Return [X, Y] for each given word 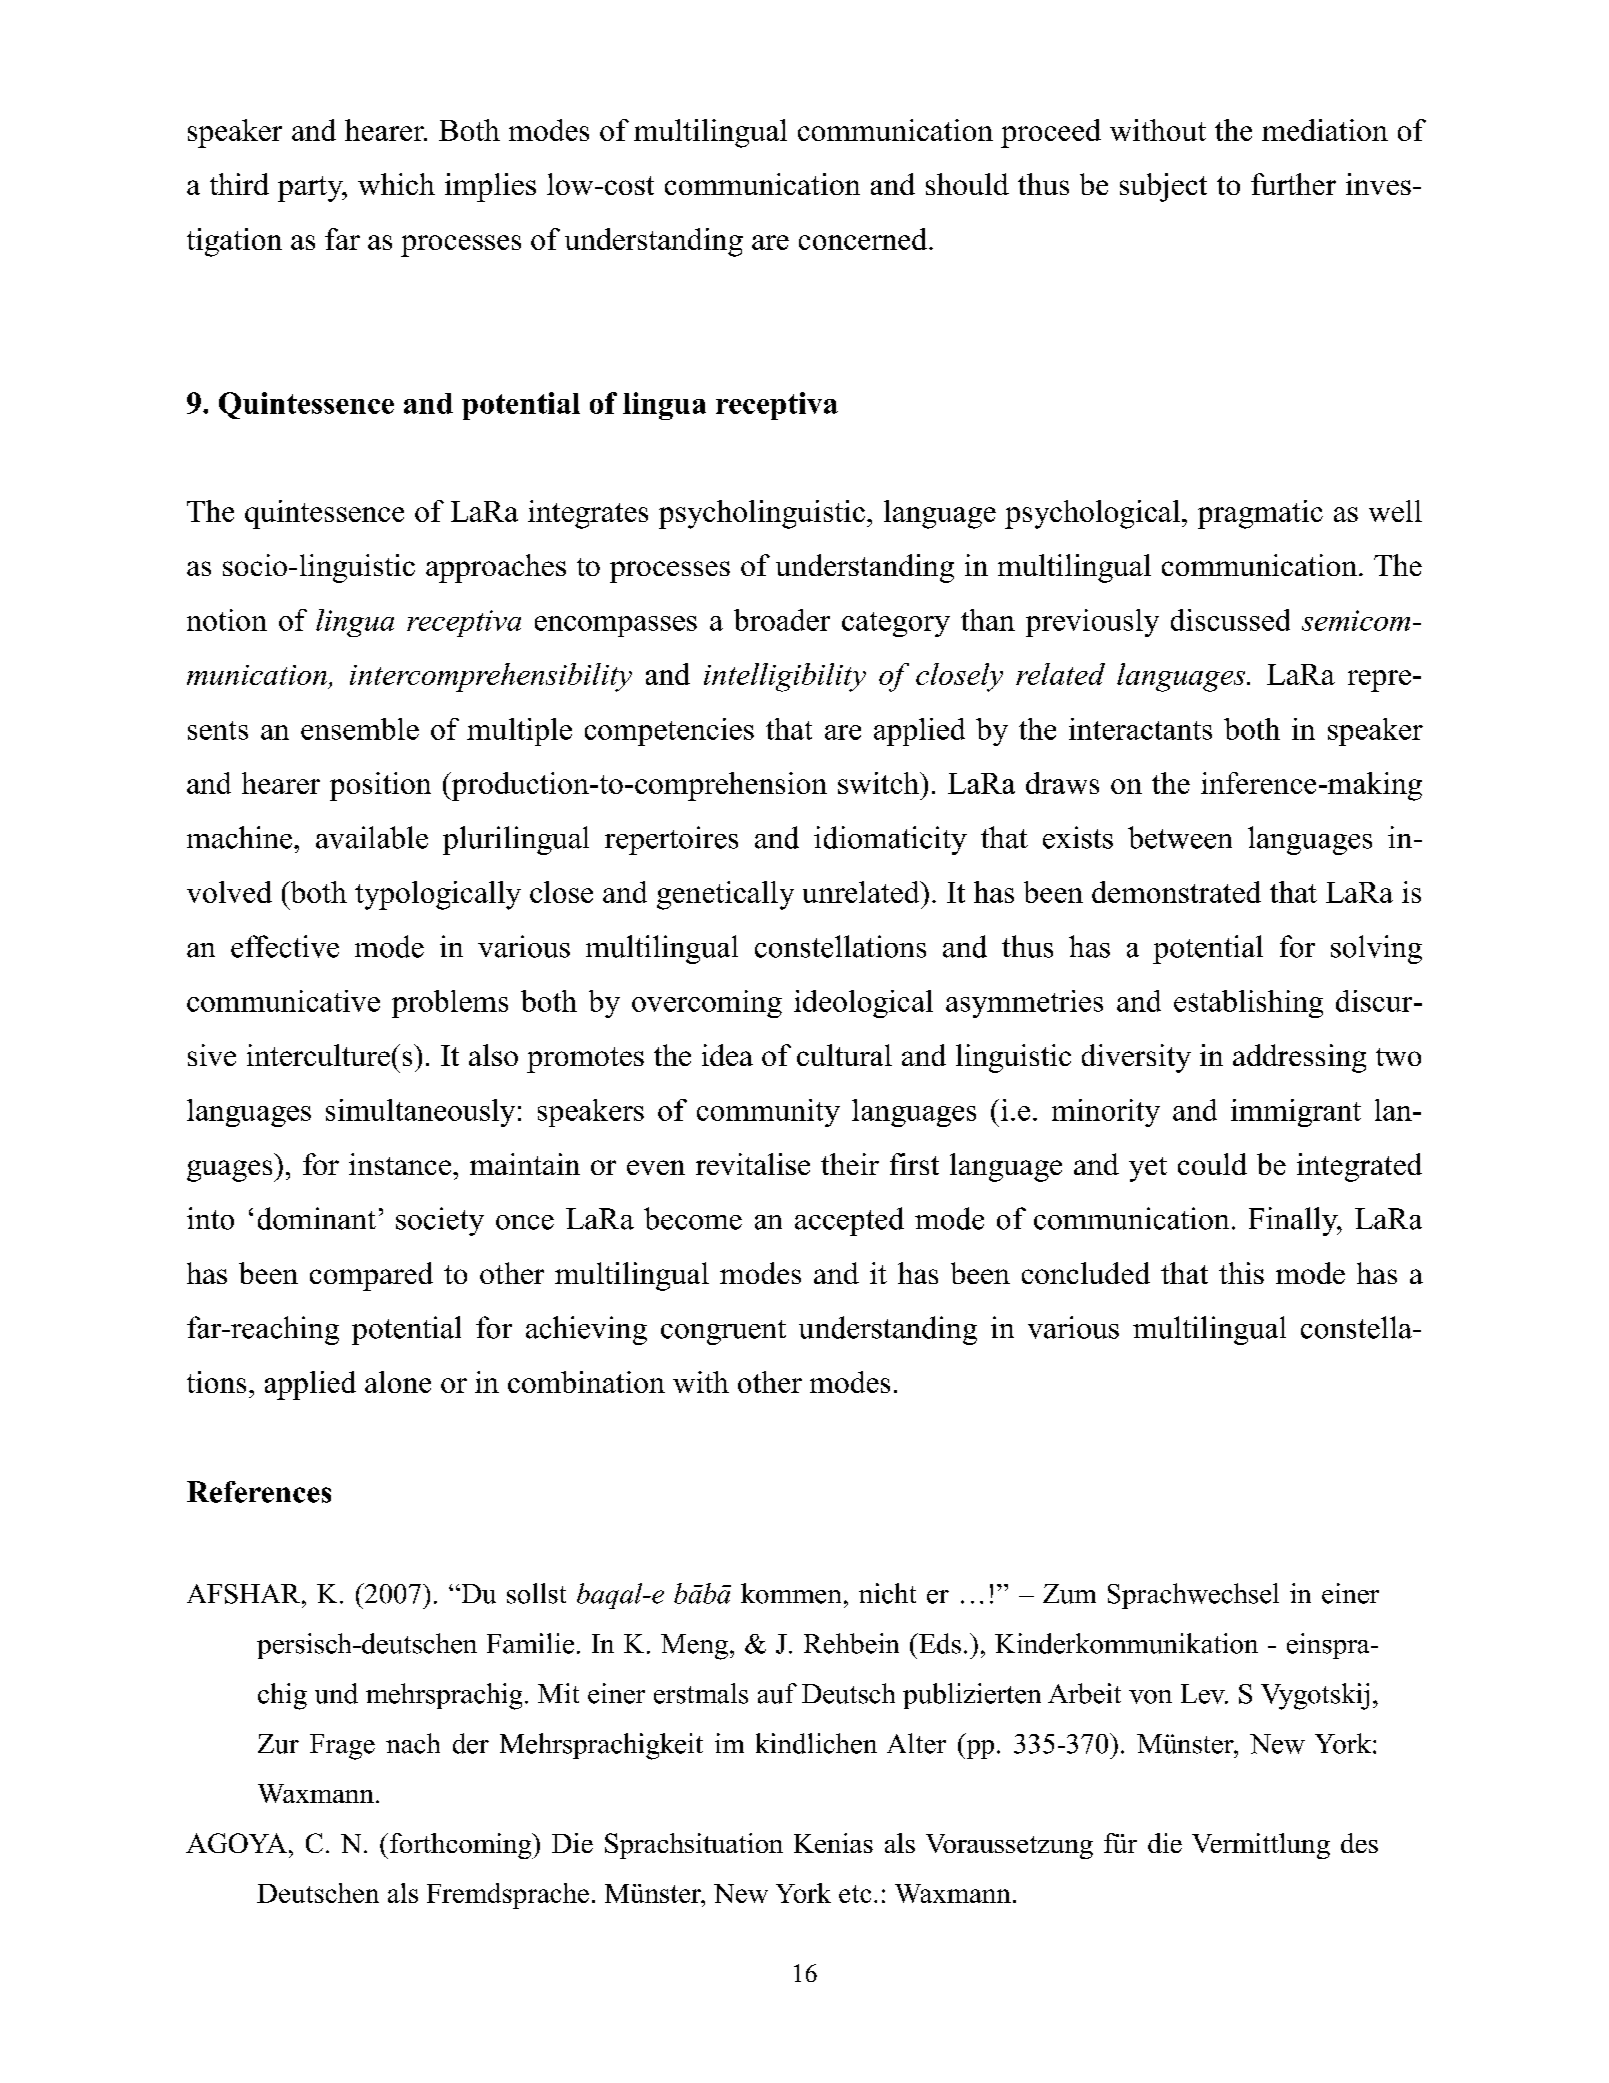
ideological [863, 1004]
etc [855, 1894]
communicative [283, 1001]
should [967, 184]
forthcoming [462, 1846]
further [1293, 184]
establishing [1248, 1004]
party [311, 189]
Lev [1204, 1694]
